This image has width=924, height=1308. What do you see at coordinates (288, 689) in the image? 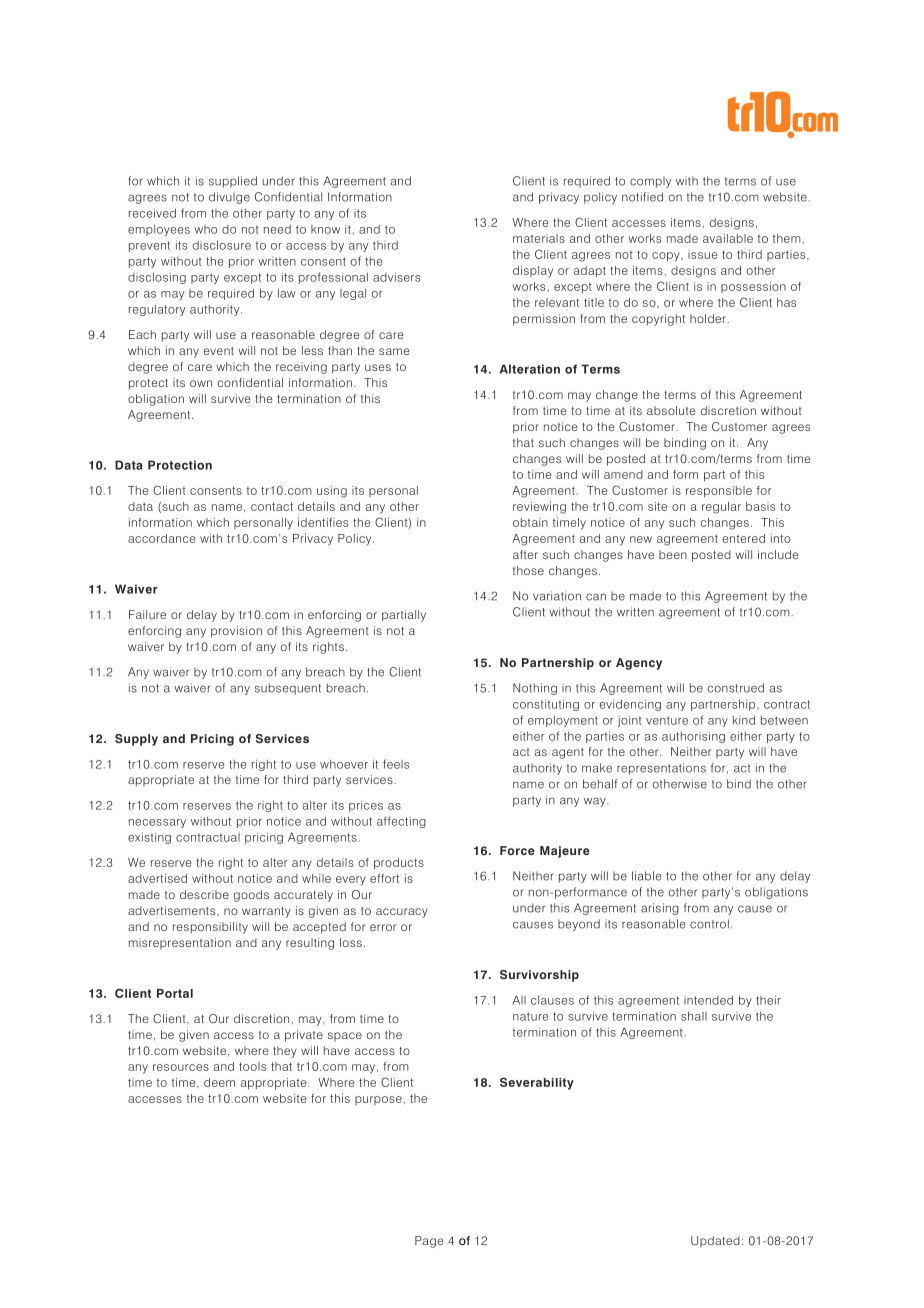
I see `subsequent` at bounding box center [288, 689].
